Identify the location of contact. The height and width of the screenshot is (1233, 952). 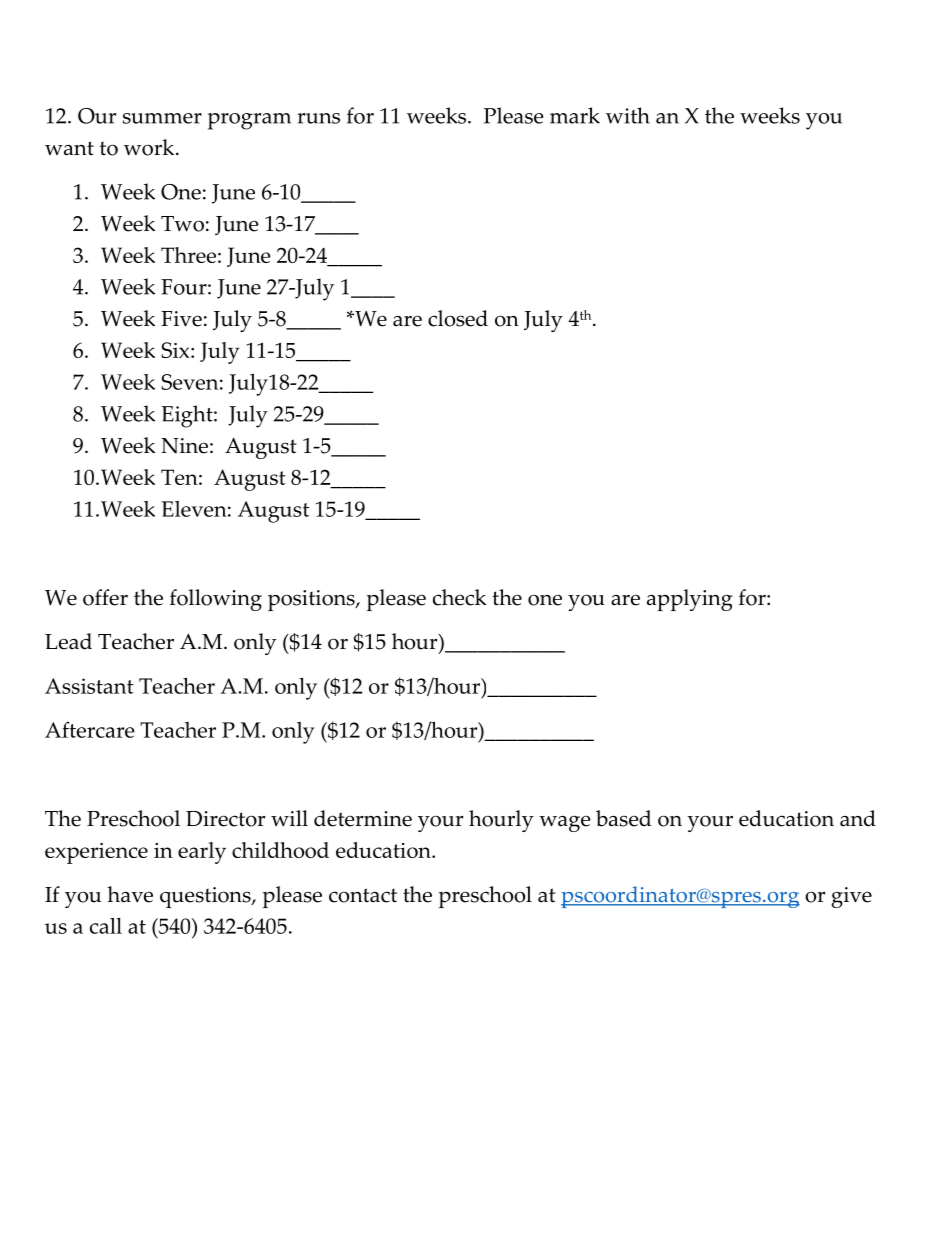
(363, 895).
